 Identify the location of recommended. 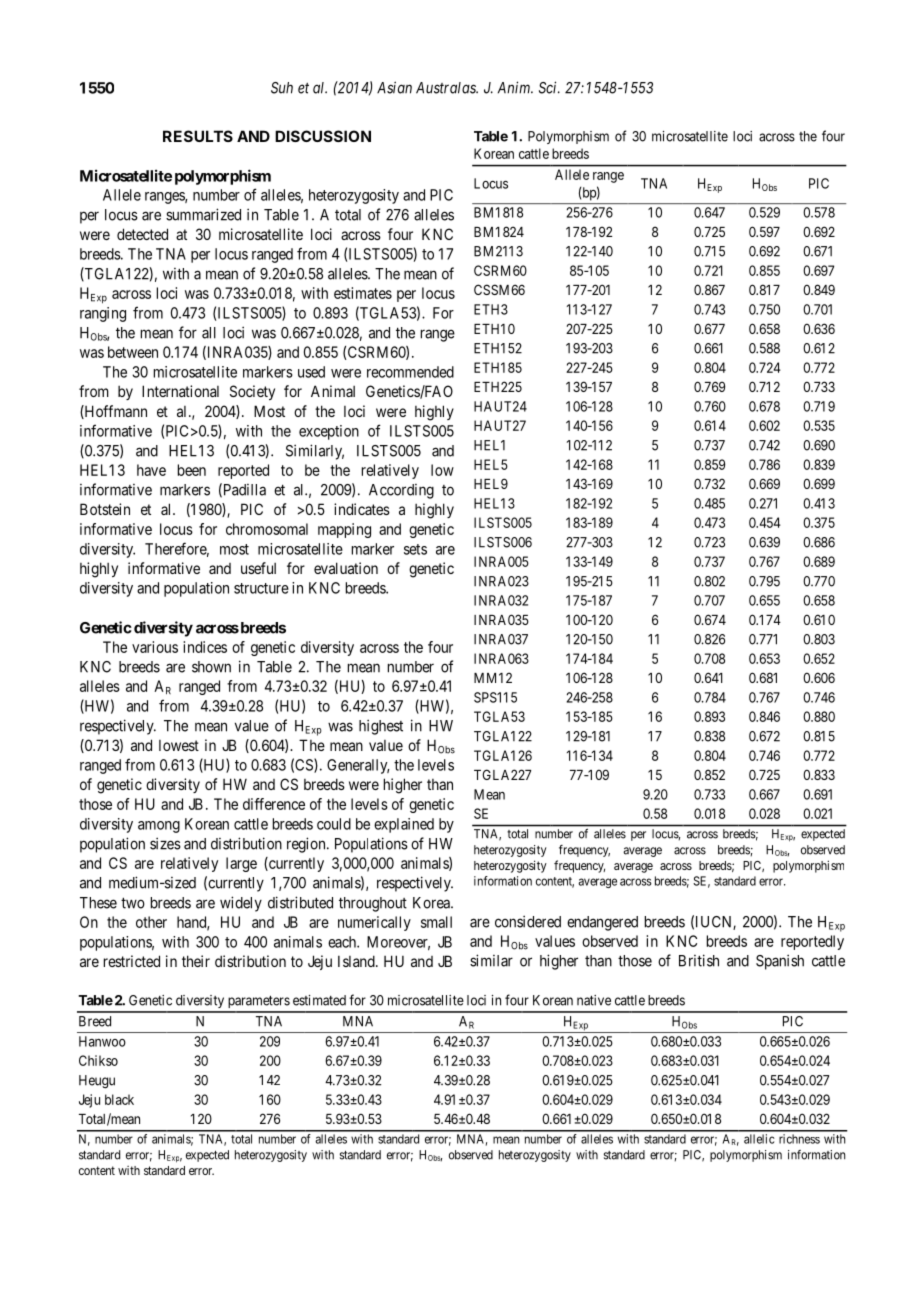
(410, 372).
